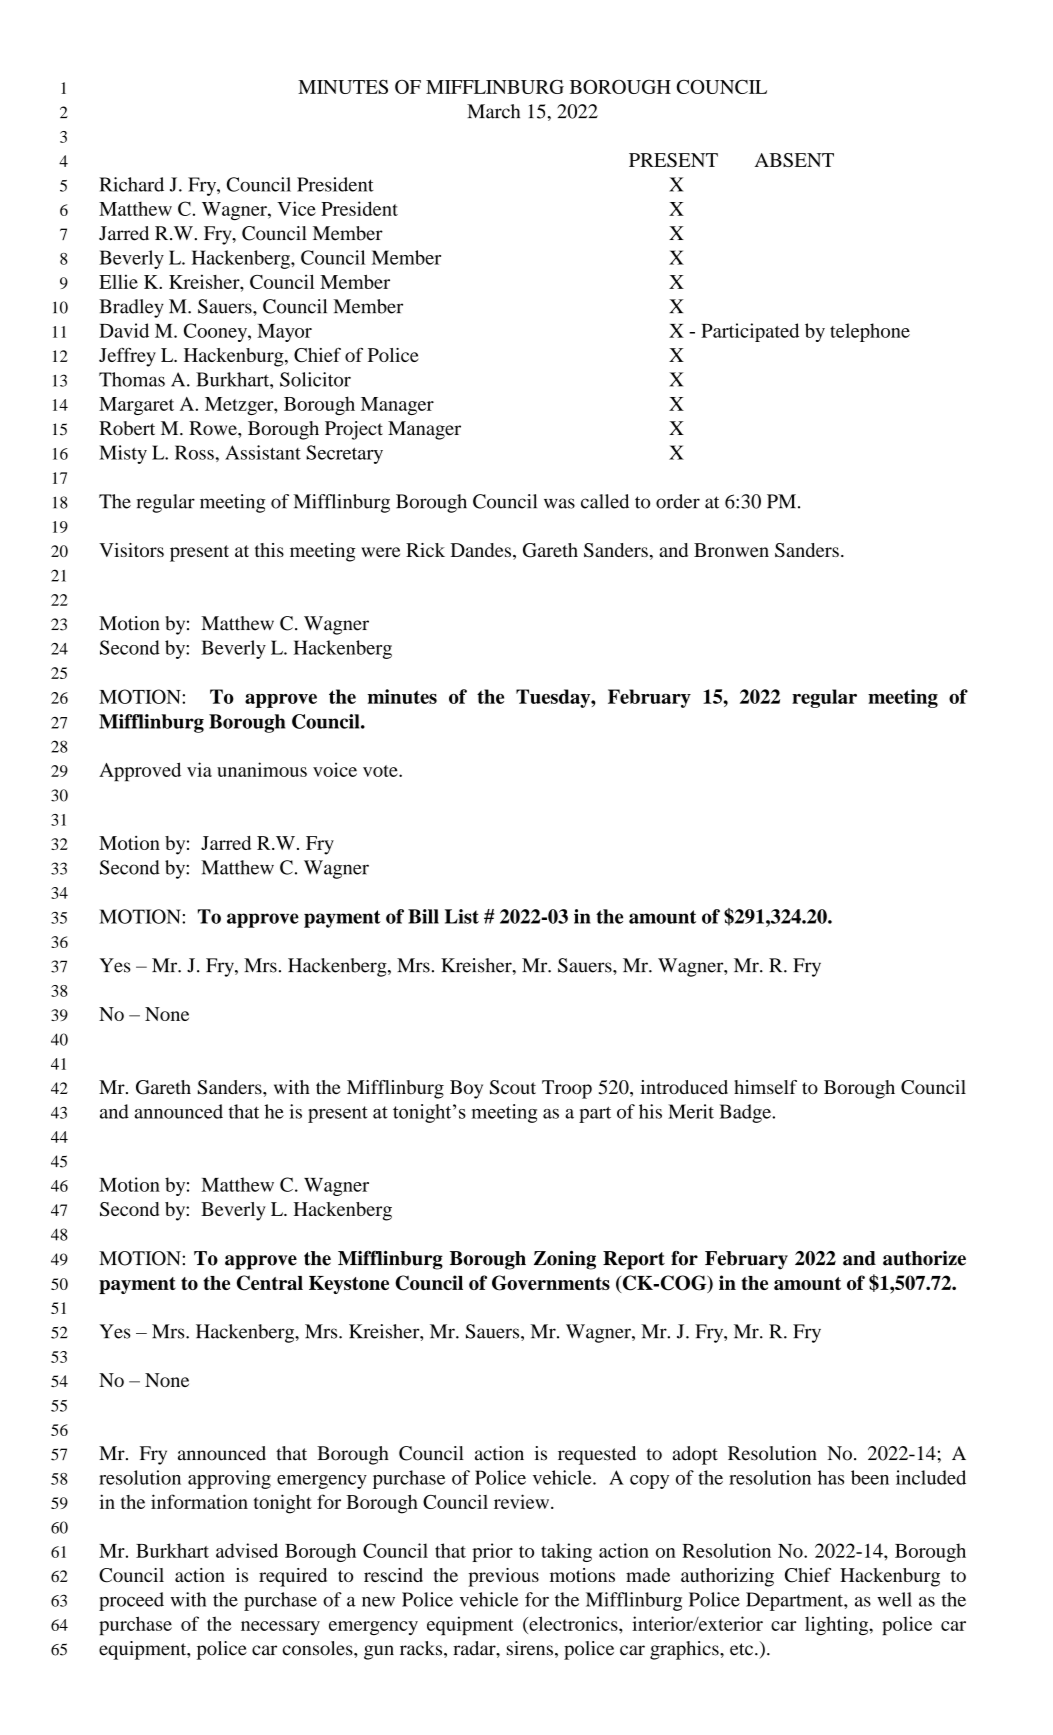 Image resolution: width=1053 pixels, height=1735 pixels. Describe the element at coordinates (131, 184) in the page. I see `Richard` at that location.
